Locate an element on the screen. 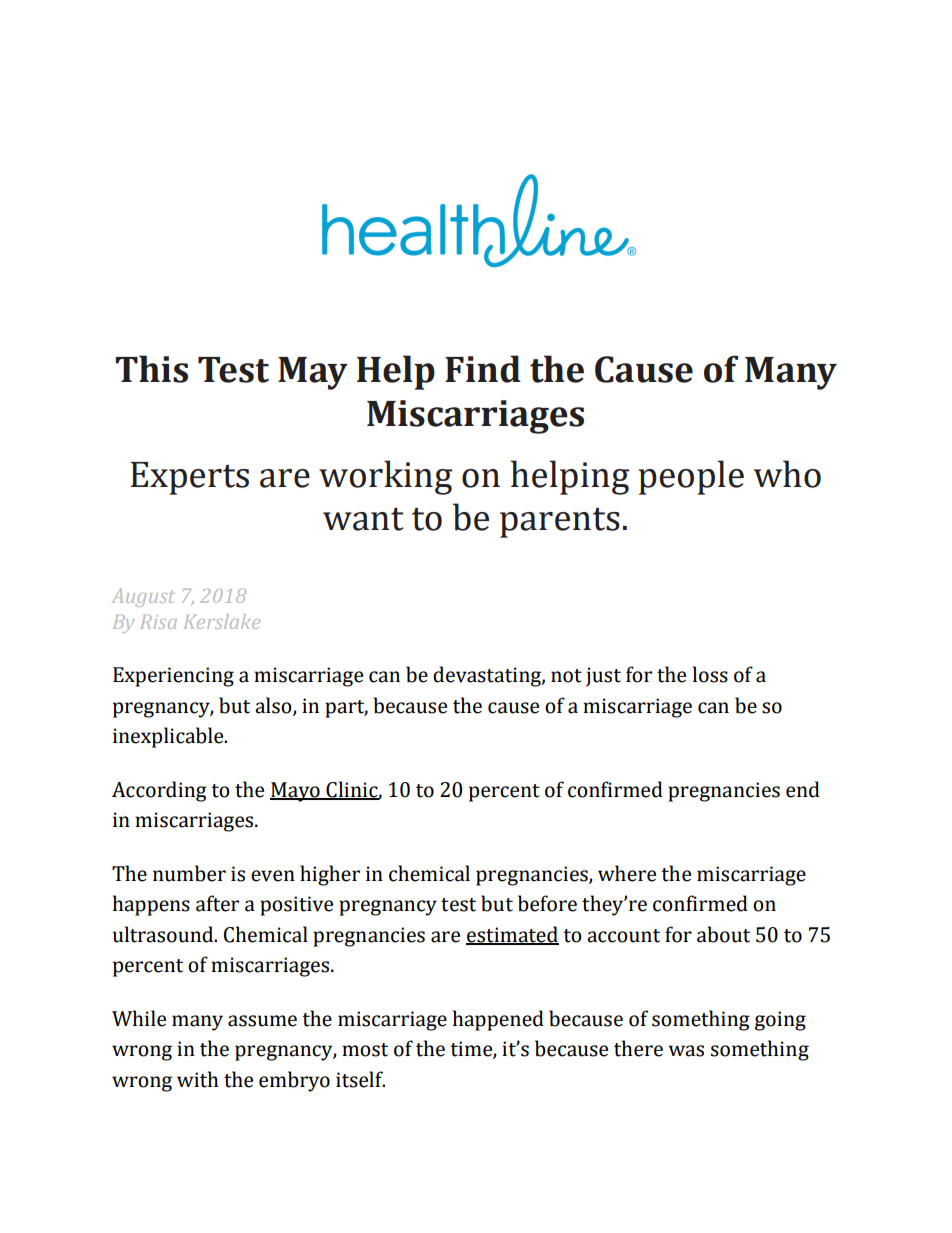  who is located at coordinates (787, 474).
